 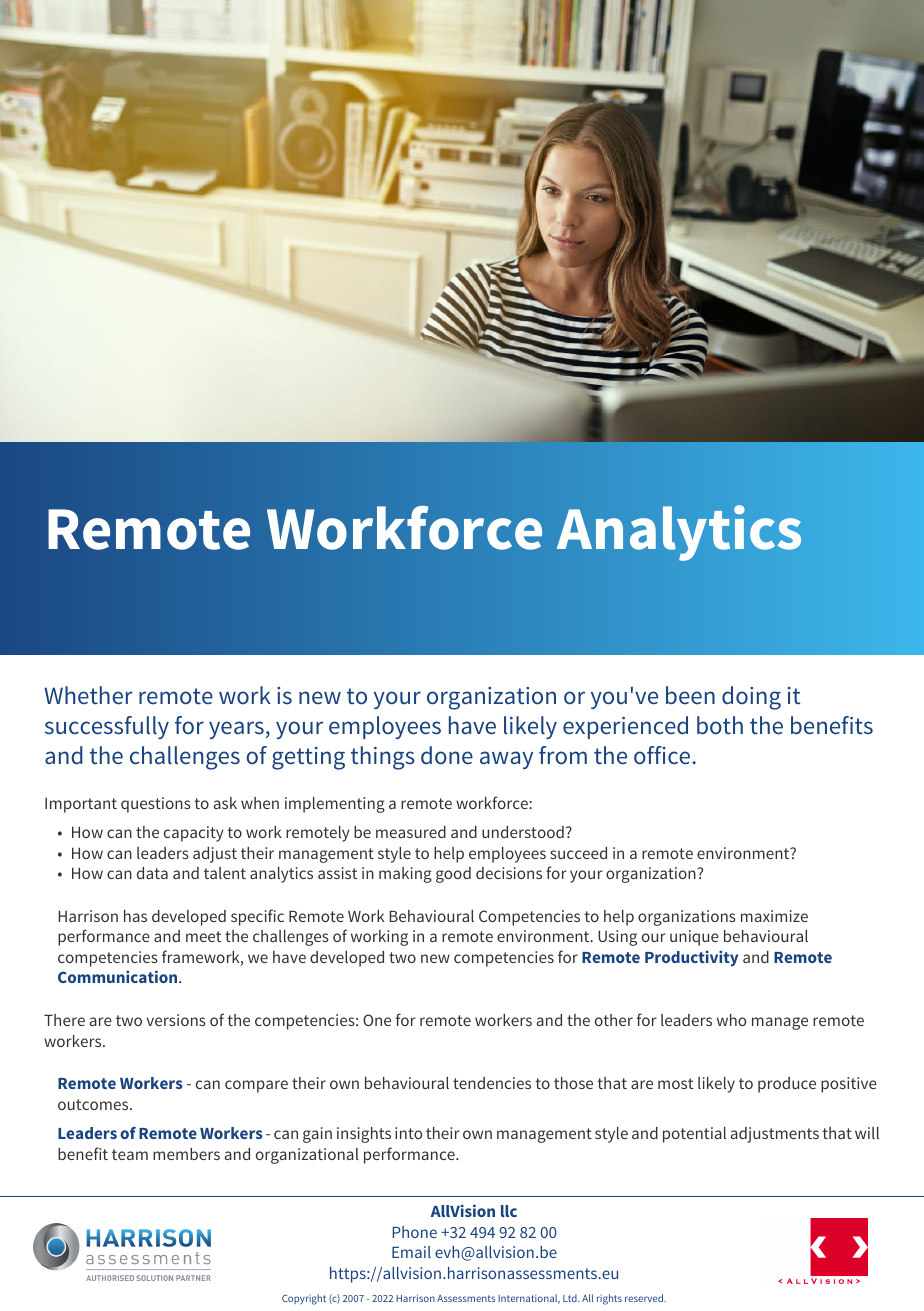 What do you see at coordinates (731, 1020) in the screenshot?
I see `who` at bounding box center [731, 1020].
